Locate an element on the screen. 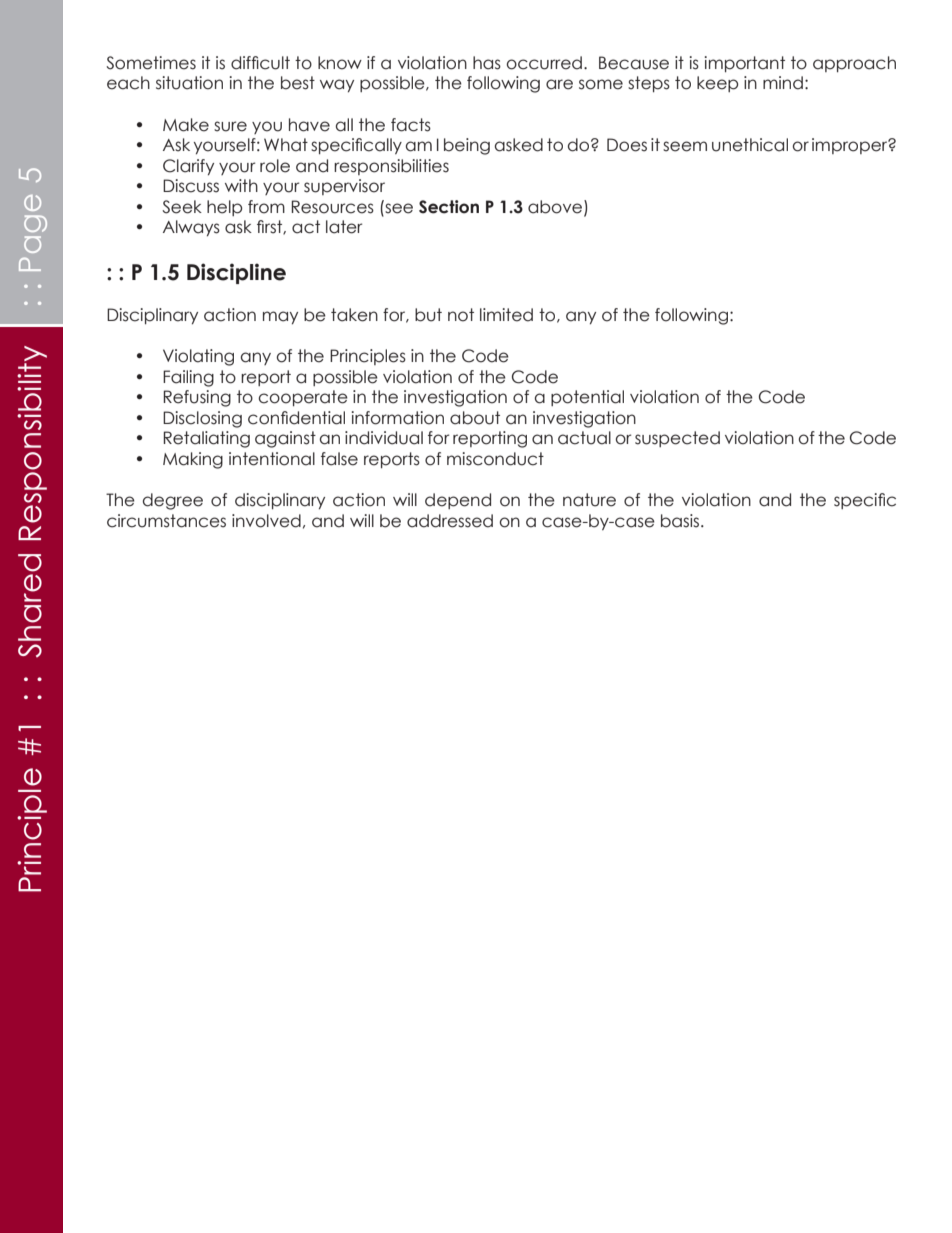 The width and height of the screenshot is (952, 1233). basis is located at coordinates (681, 521).
